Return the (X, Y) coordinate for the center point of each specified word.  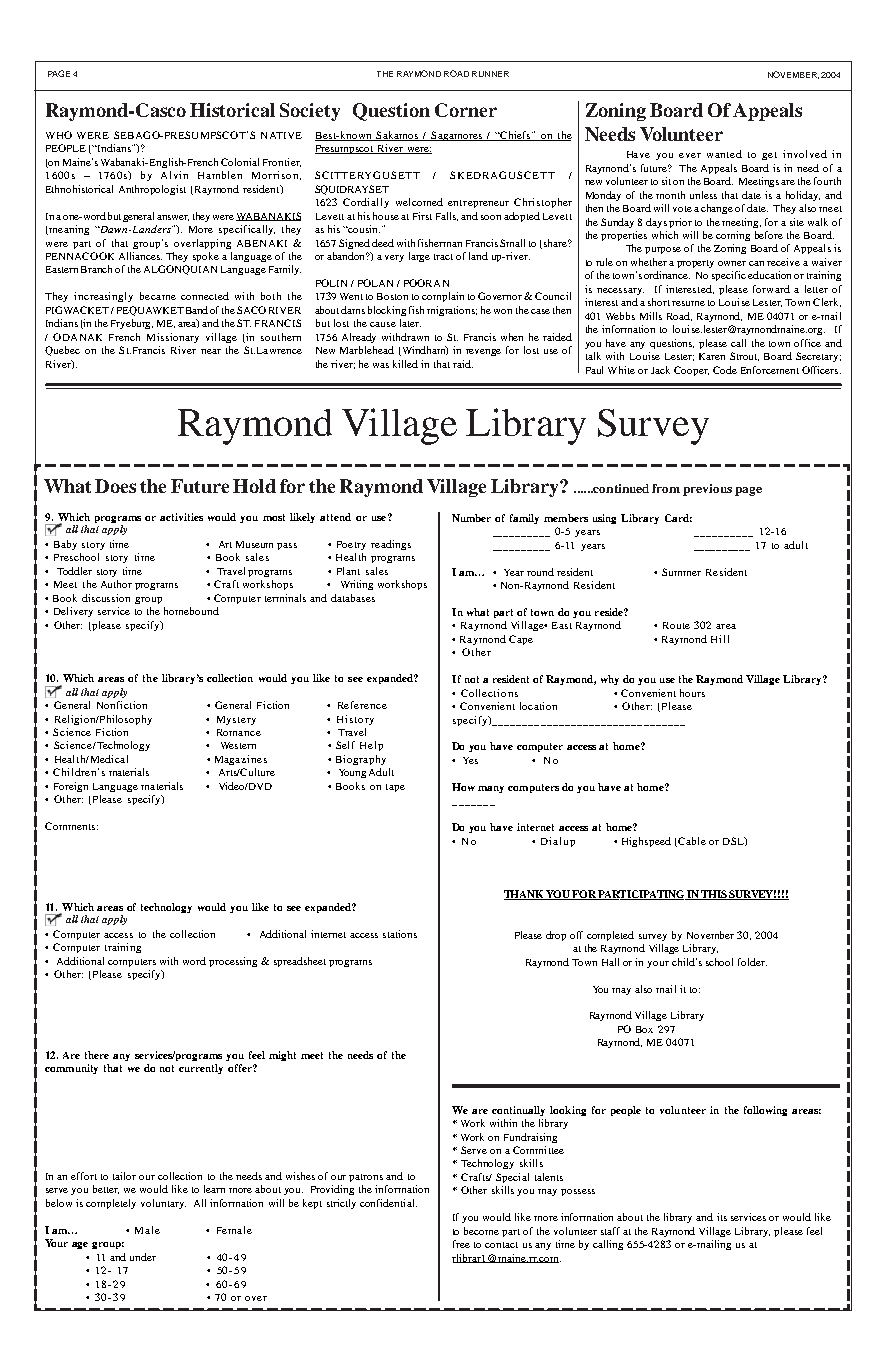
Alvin (174, 175)
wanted (724, 154)
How (463, 787)
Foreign (71, 787)
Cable (691, 842)
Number (471, 518)
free (461, 1244)
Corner (466, 110)
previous (707, 490)
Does (115, 486)
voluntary (163, 1204)
